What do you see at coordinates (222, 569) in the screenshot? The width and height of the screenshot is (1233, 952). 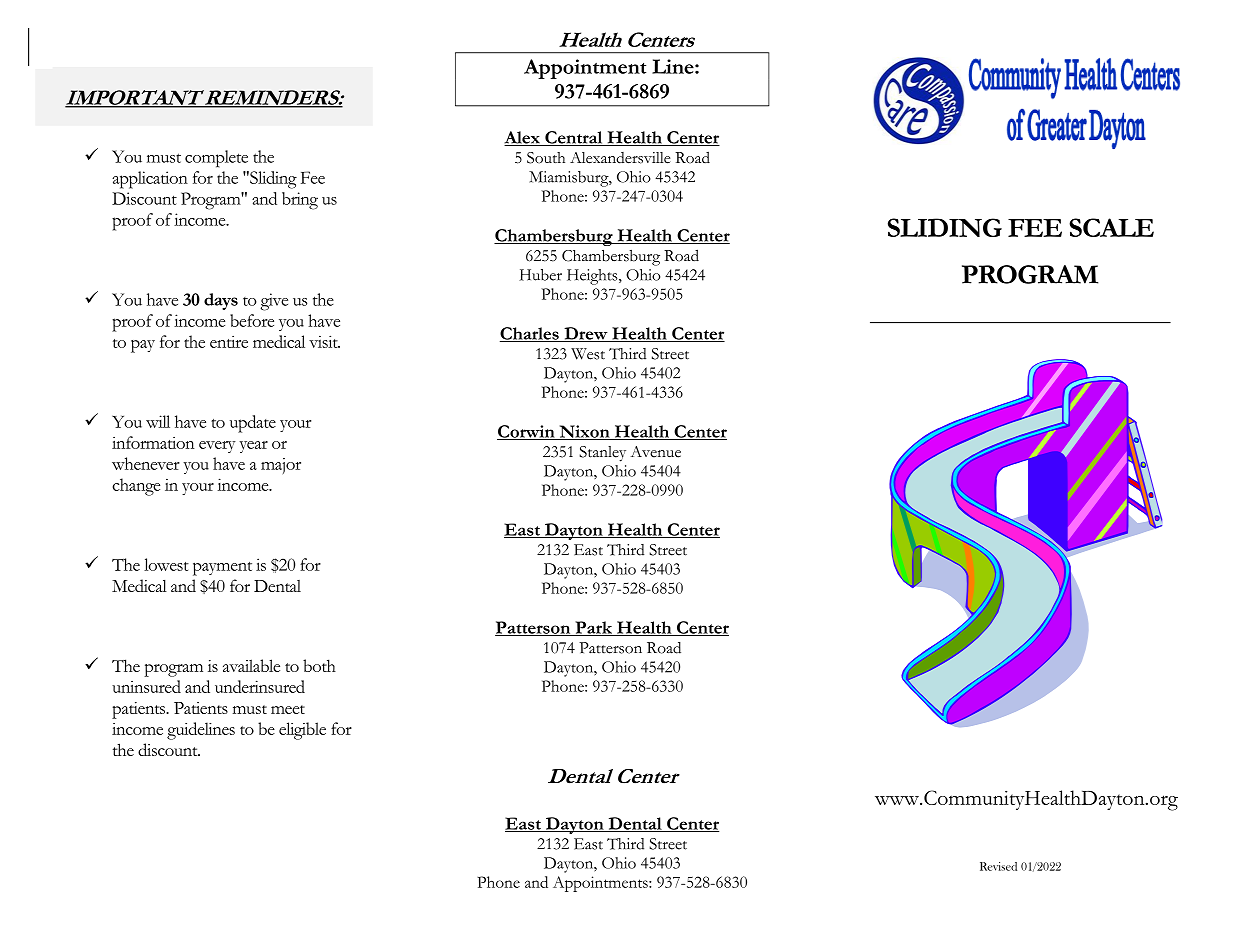 I see `payment` at bounding box center [222, 569].
